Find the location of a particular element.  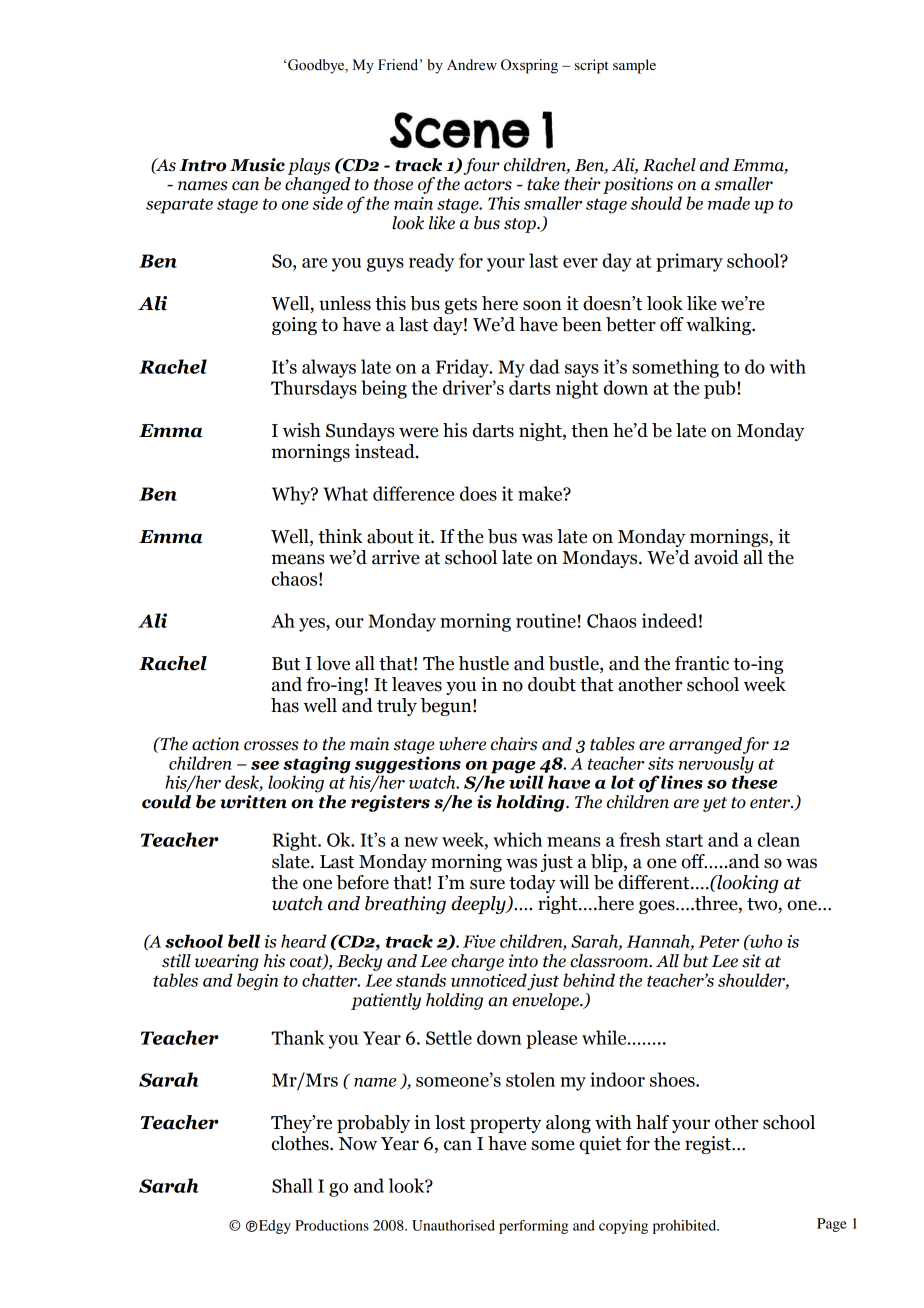

prohibited is located at coordinates (686, 1227).
